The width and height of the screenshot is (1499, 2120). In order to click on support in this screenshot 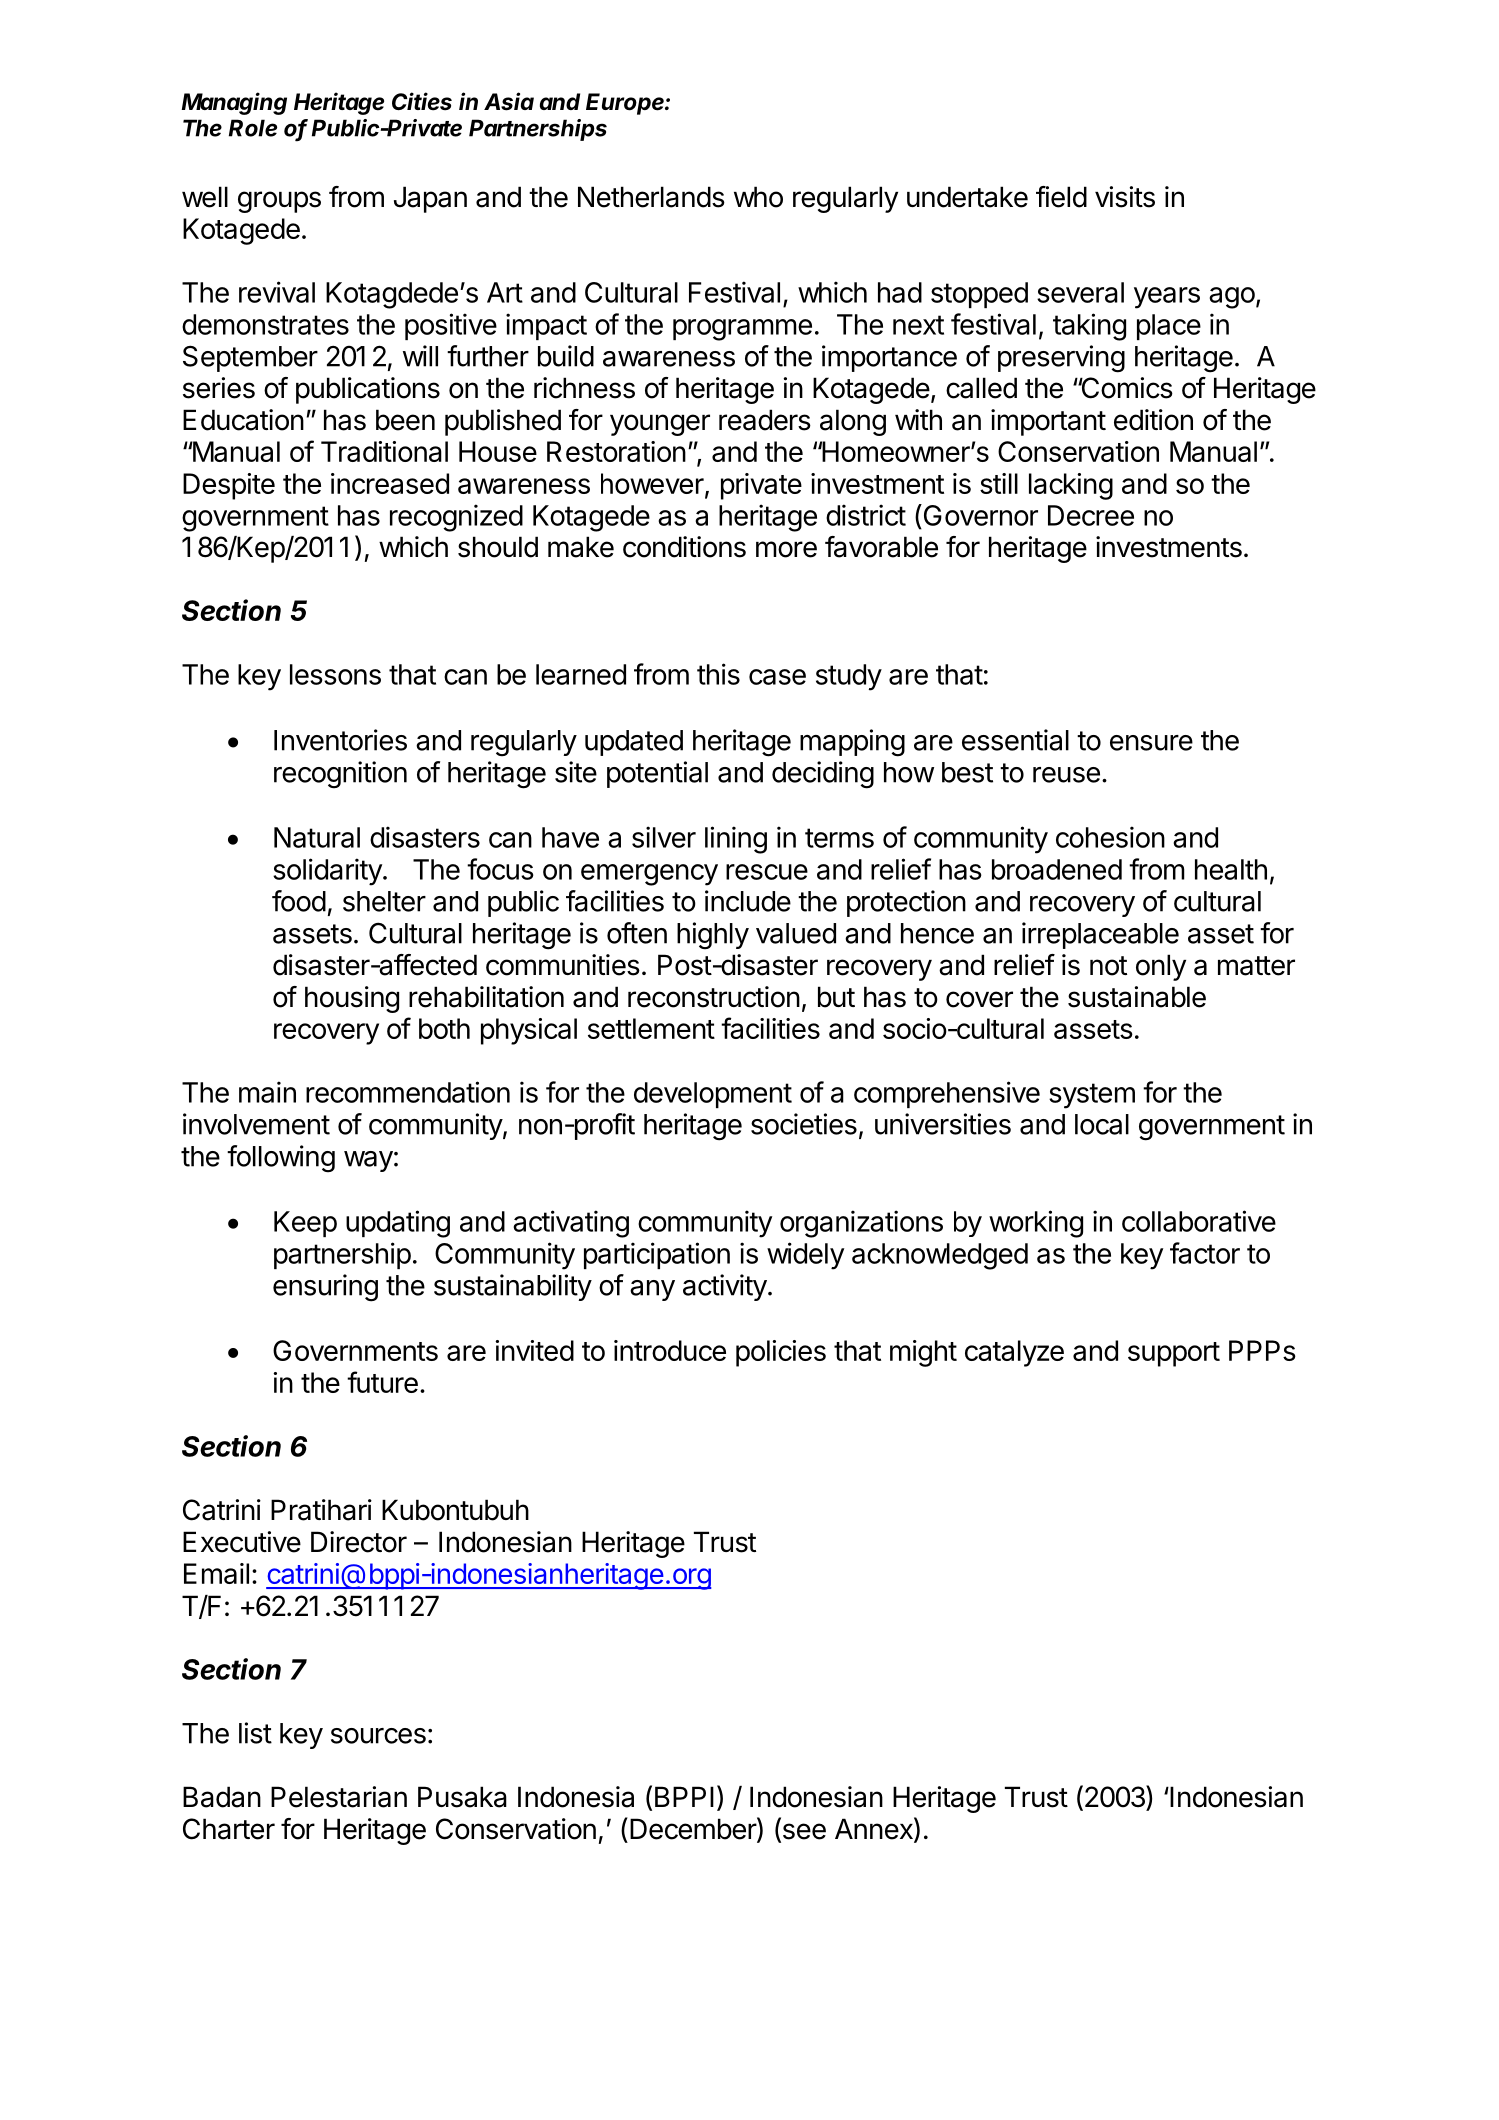, I will do `click(1174, 1354)`.
